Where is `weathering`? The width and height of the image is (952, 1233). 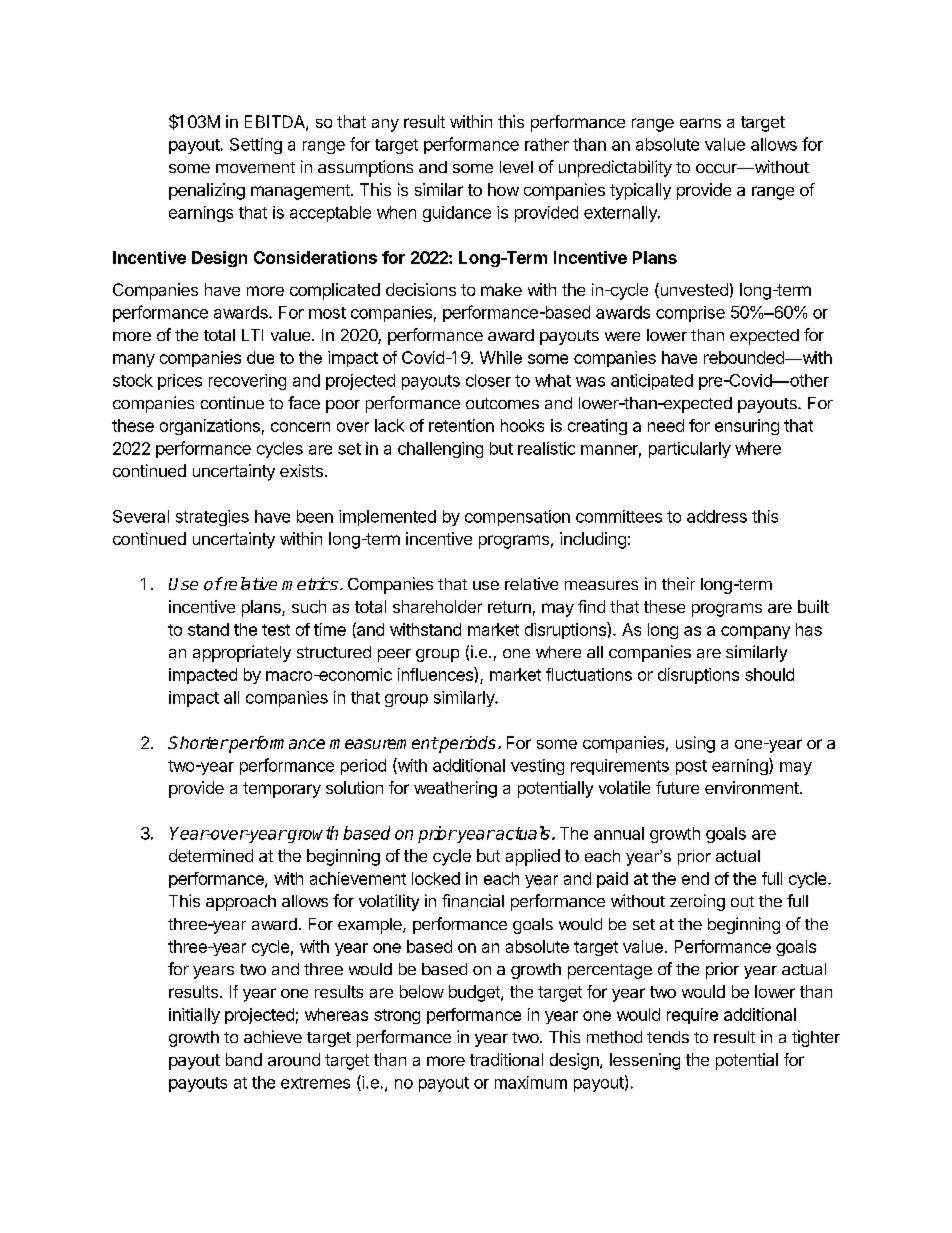 weathering is located at coordinates (455, 789).
